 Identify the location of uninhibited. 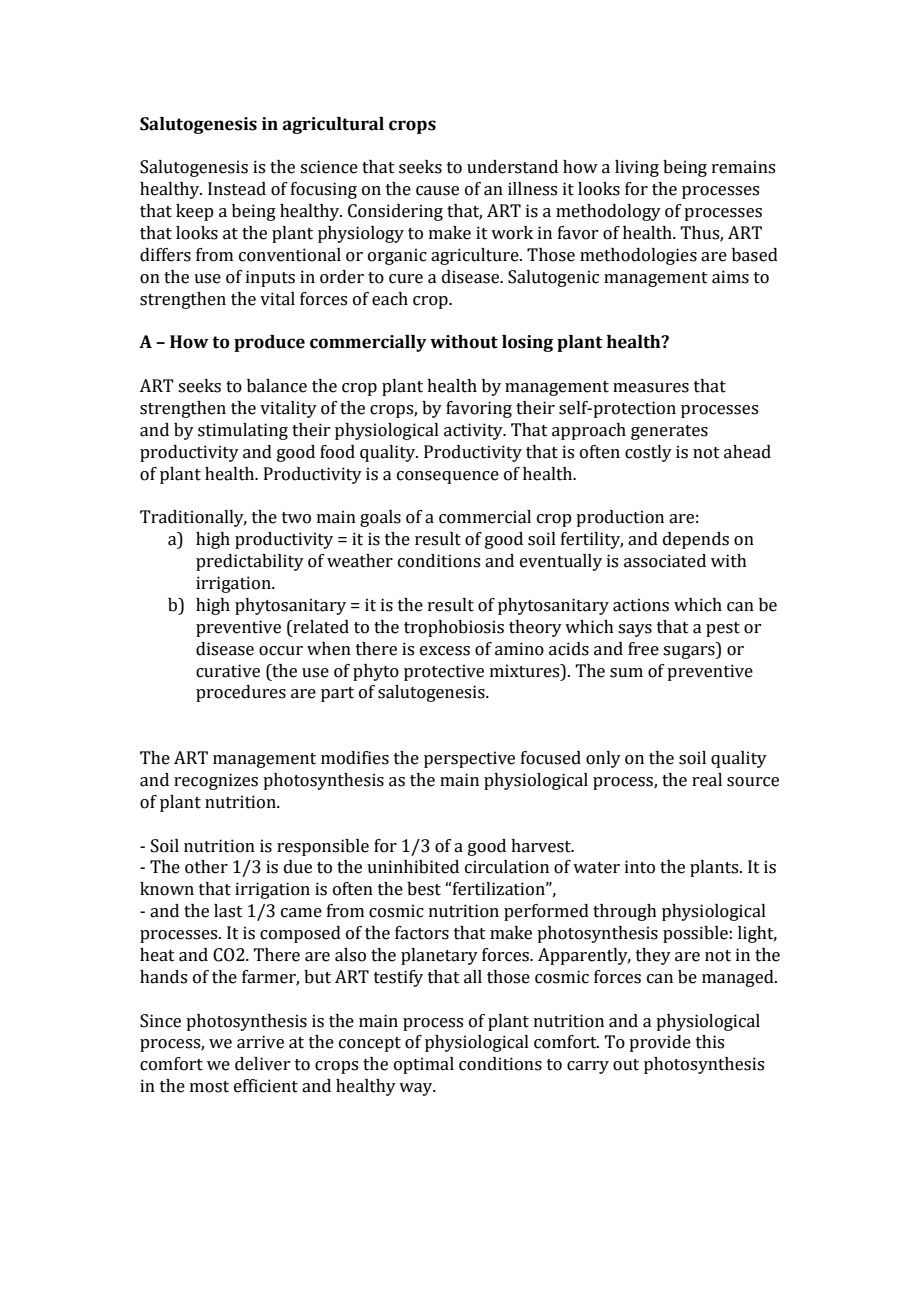
(413, 867).
